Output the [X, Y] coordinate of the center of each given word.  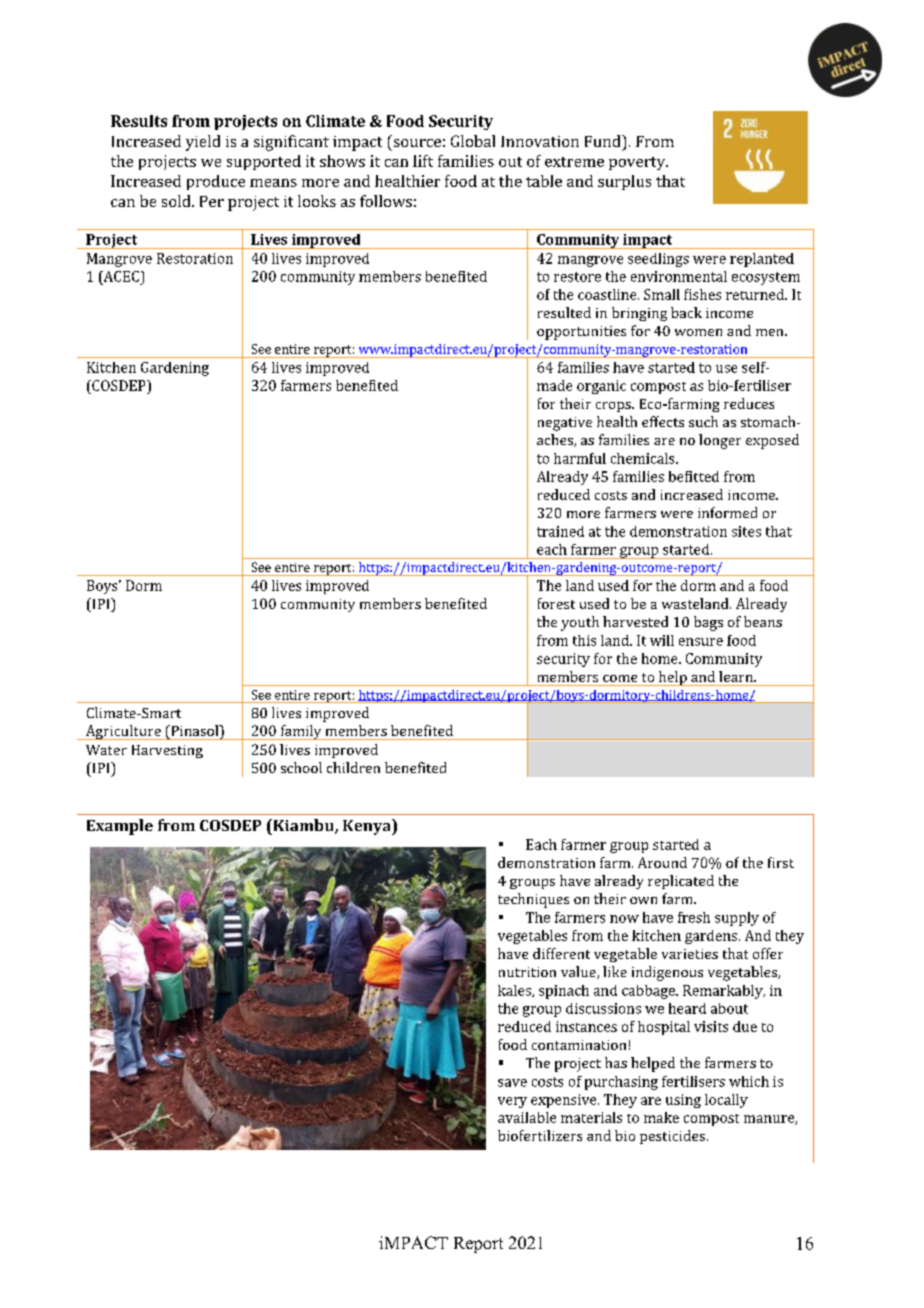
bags [708, 623]
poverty [638, 163]
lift [423, 161]
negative [565, 424]
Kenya [368, 827]
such [703, 421]
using [683, 1101]
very [512, 1102]
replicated [681, 882]
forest [556, 603]
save [512, 1083]
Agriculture [123, 732]
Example [120, 827]
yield [203, 143]
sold [177, 201]
